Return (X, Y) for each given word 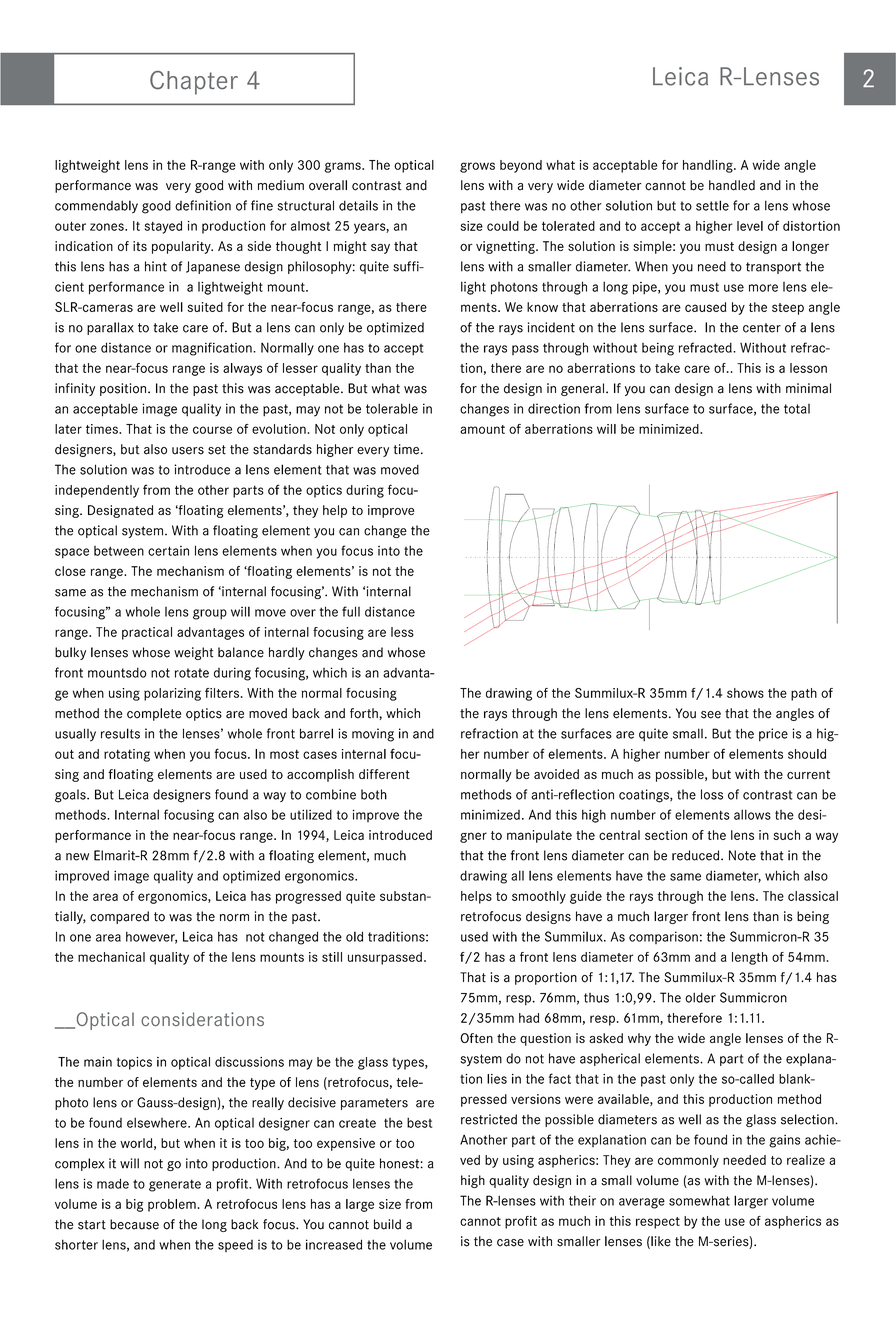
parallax (110, 328)
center (762, 328)
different (384, 774)
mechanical (111, 957)
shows (745, 693)
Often (476, 1038)
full (351, 611)
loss (712, 794)
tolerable (392, 408)
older (700, 997)
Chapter (194, 83)
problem (172, 1205)
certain (168, 551)
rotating (127, 755)
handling (709, 166)
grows (477, 167)
